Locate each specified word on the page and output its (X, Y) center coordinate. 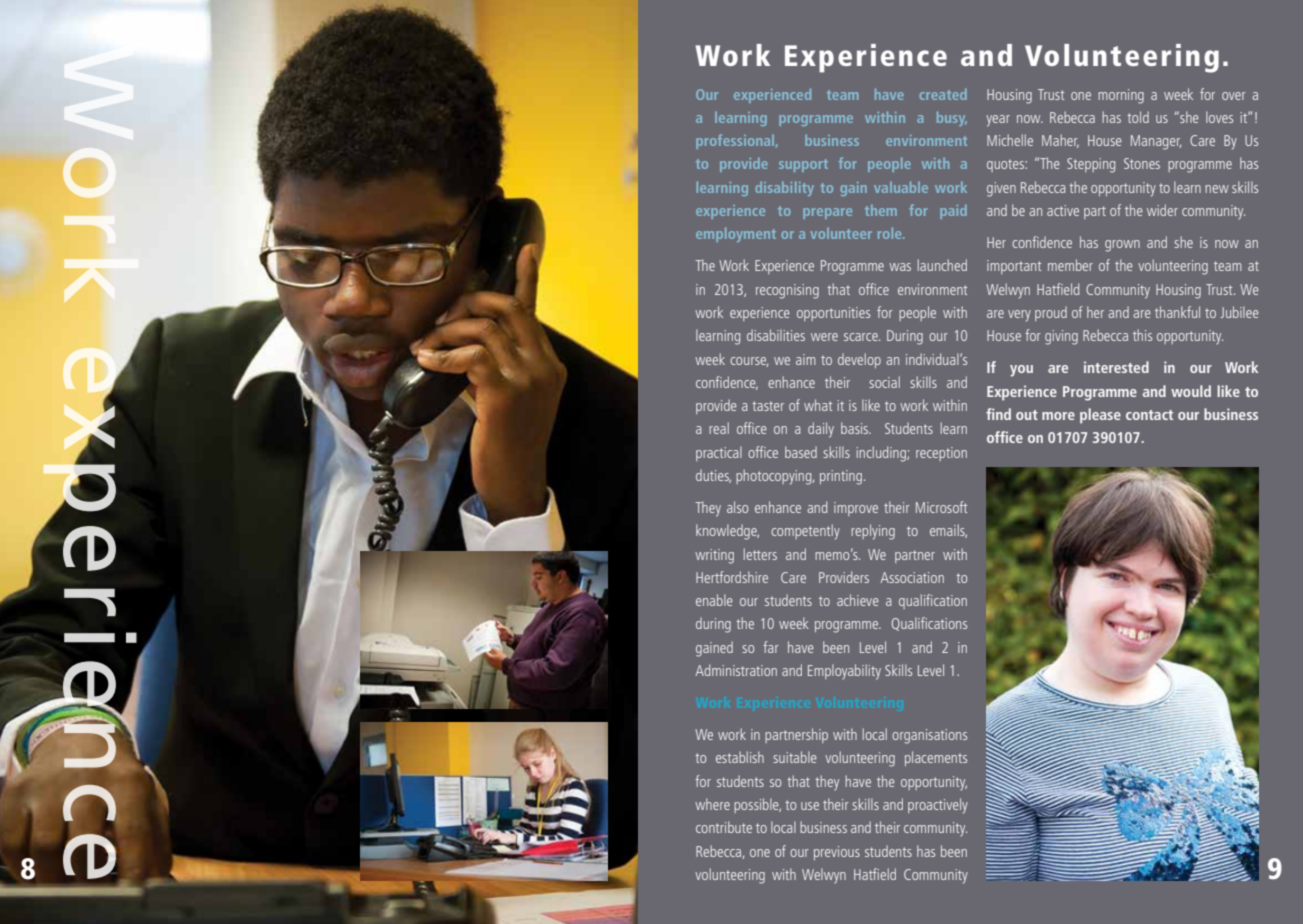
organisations (929, 736)
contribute (724, 827)
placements (936, 758)
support (803, 165)
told (1138, 117)
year (998, 121)
